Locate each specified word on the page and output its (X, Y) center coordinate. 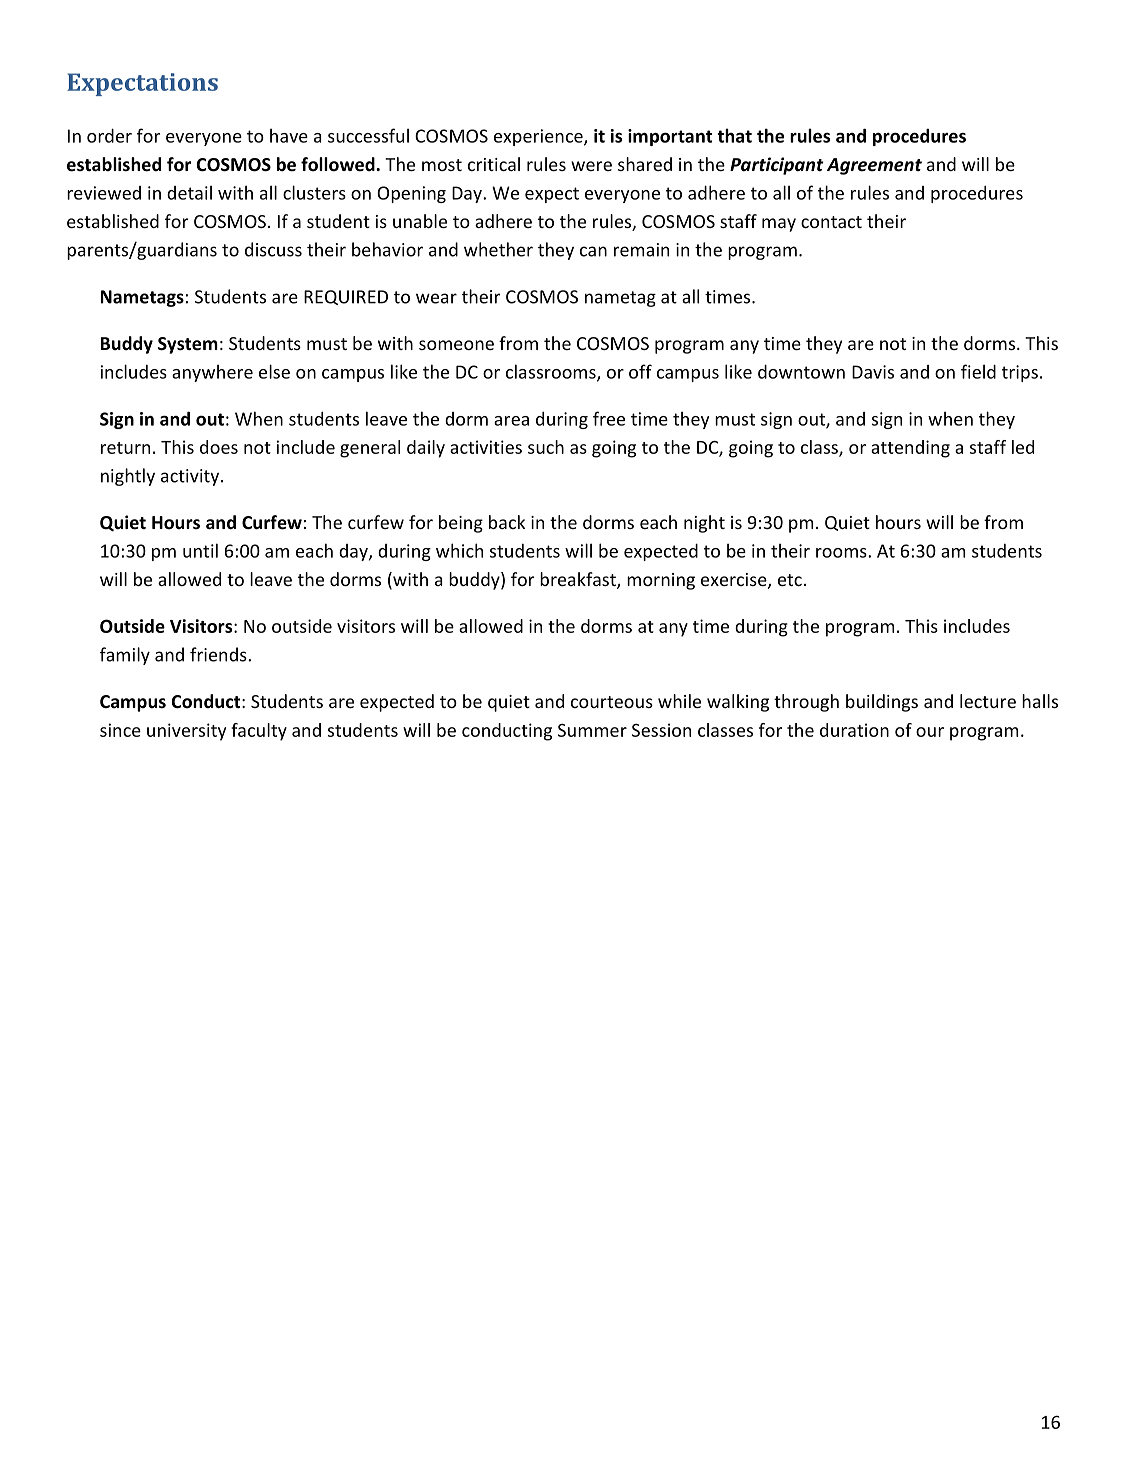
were (591, 166)
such (546, 447)
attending (910, 449)
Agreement (874, 166)
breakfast (579, 580)
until (200, 550)
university (186, 732)
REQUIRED (346, 297)
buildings (882, 703)
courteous (612, 702)
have (289, 136)
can (593, 251)
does (219, 447)
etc (790, 580)
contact (831, 222)
